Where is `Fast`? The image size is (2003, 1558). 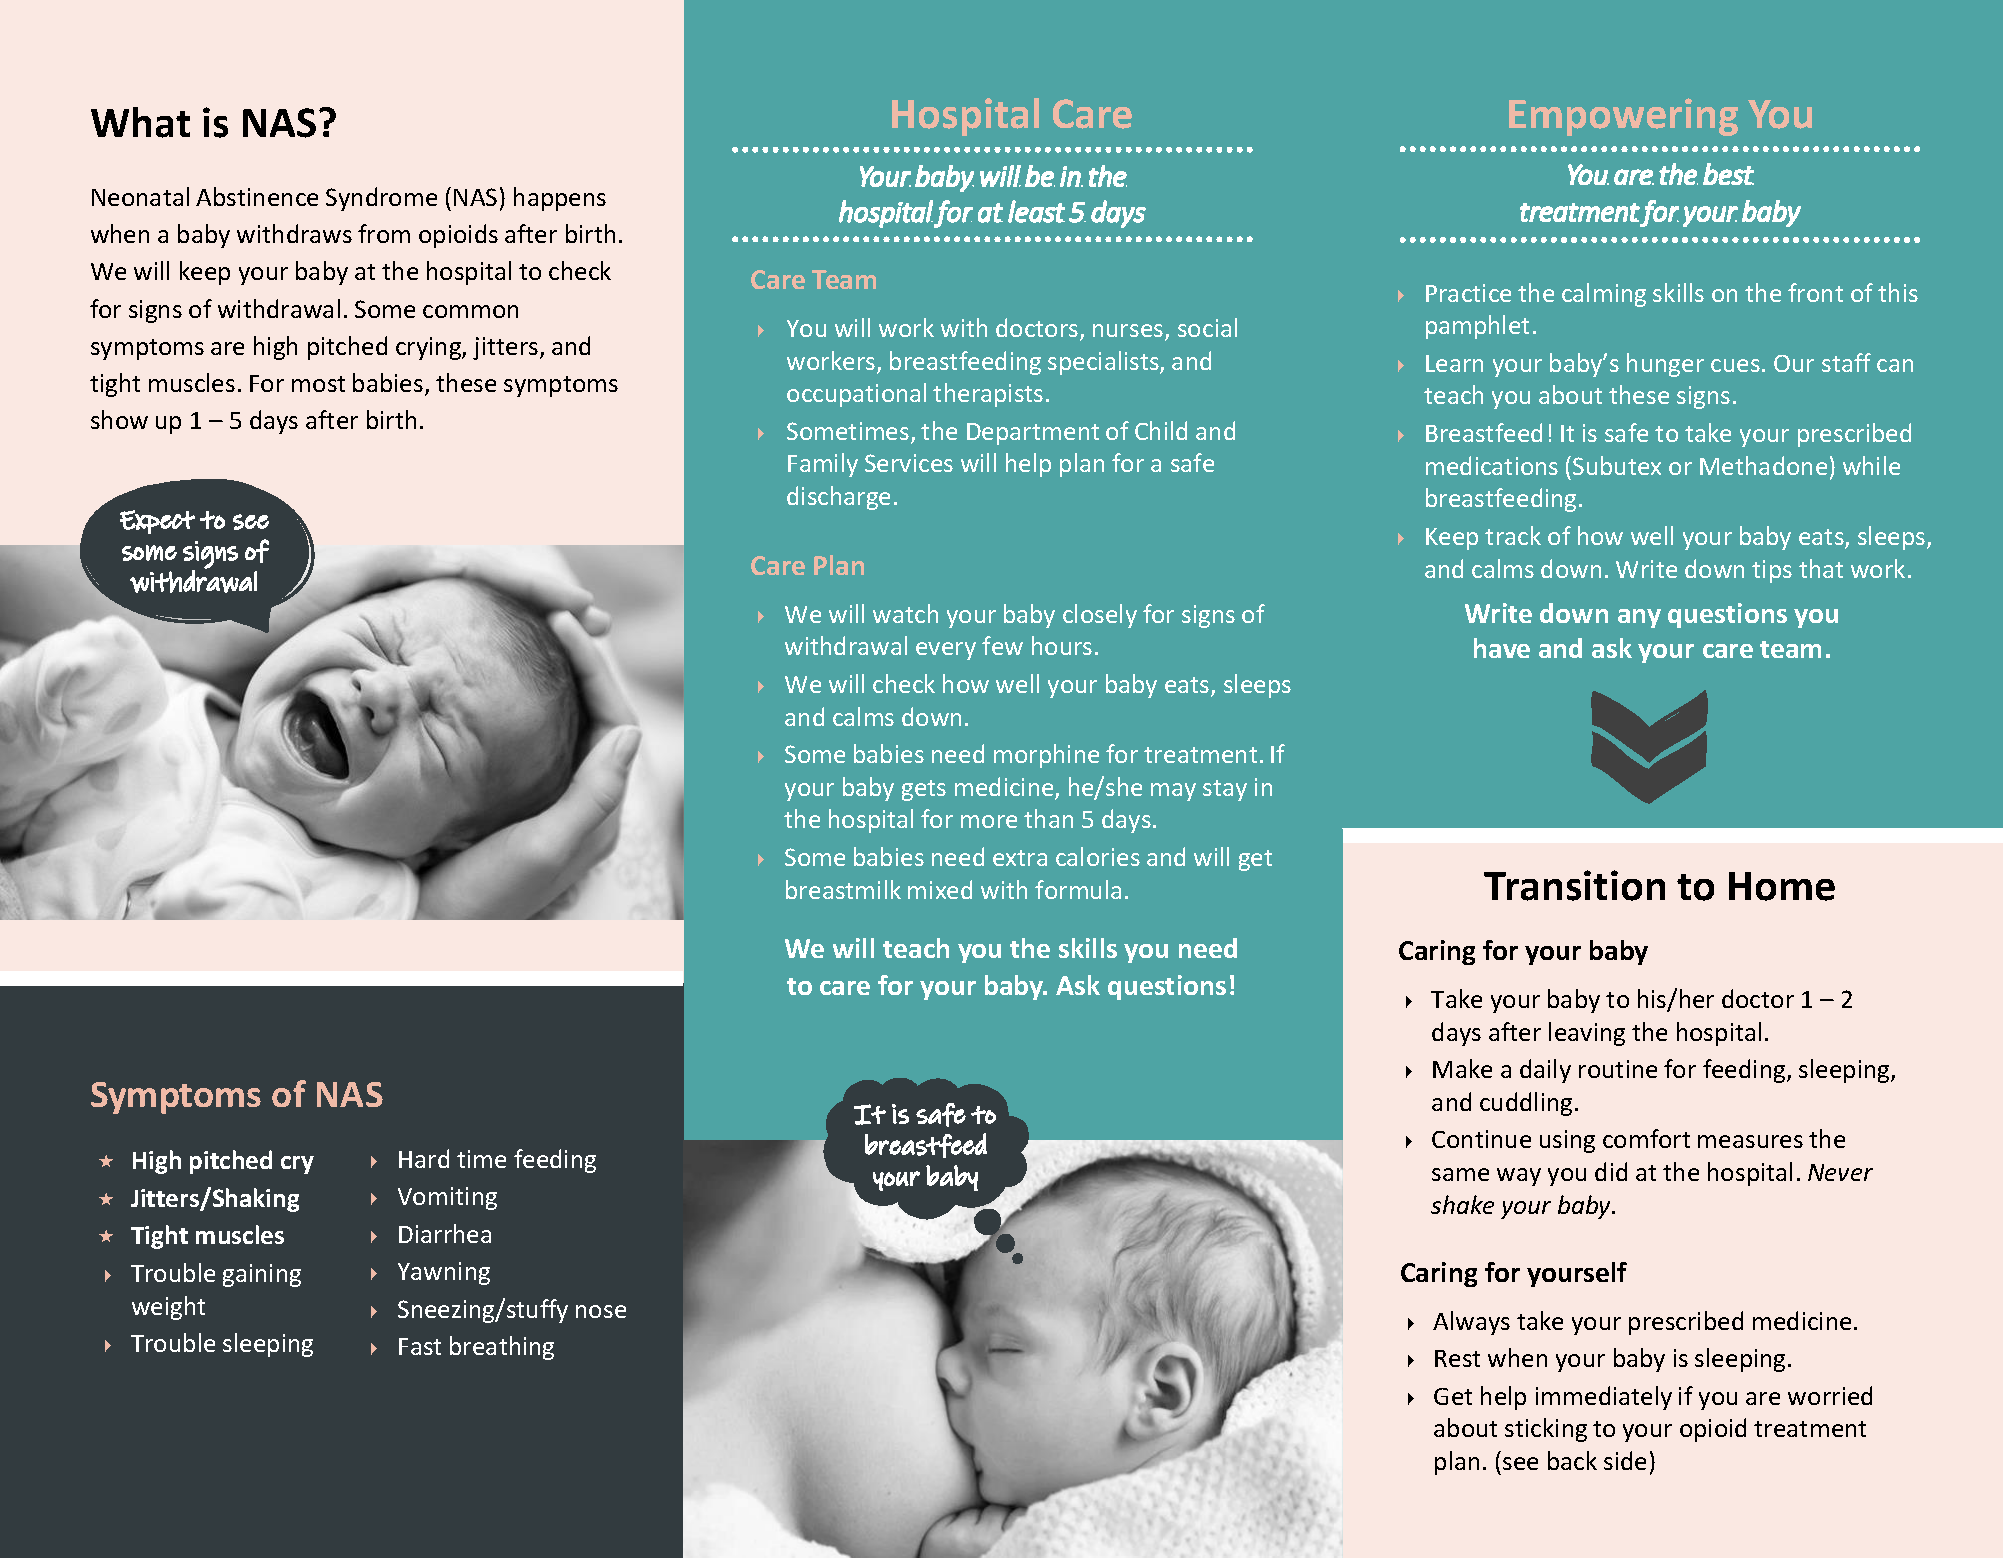
Fast is located at coordinates (420, 1346).
